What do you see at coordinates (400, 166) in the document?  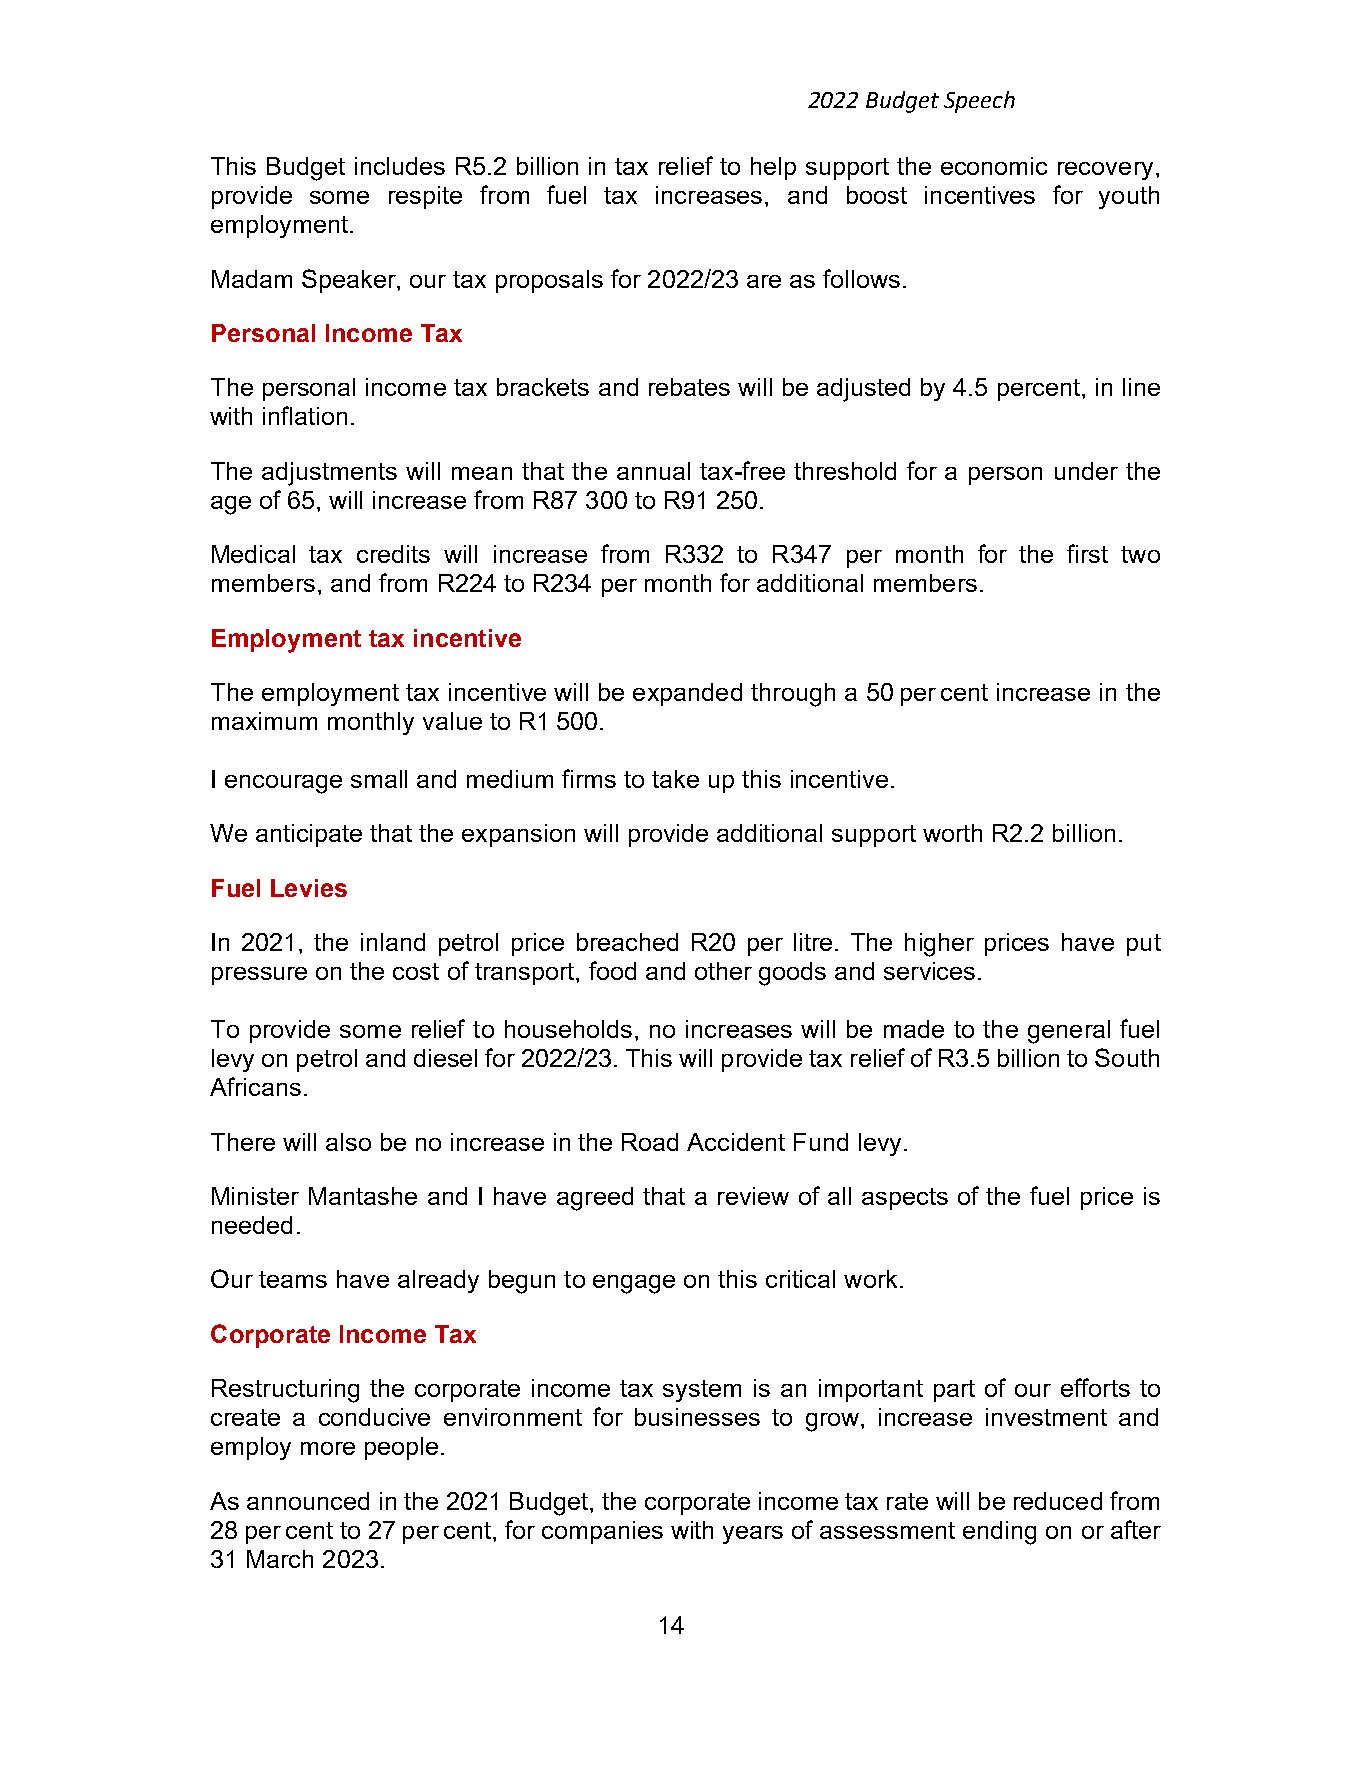 I see `includes` at bounding box center [400, 166].
